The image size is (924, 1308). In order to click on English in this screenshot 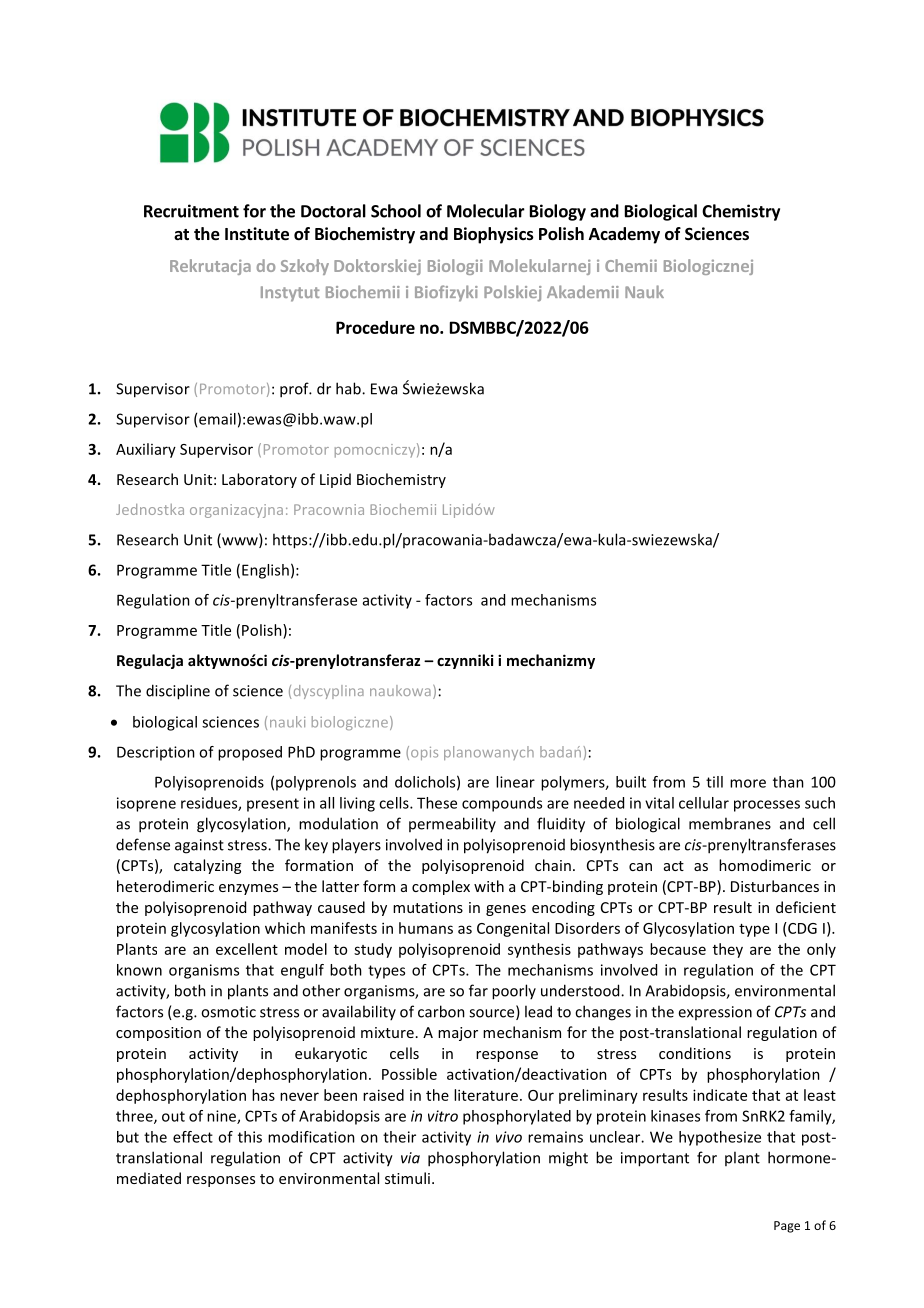, I will do `click(265, 571)`.
